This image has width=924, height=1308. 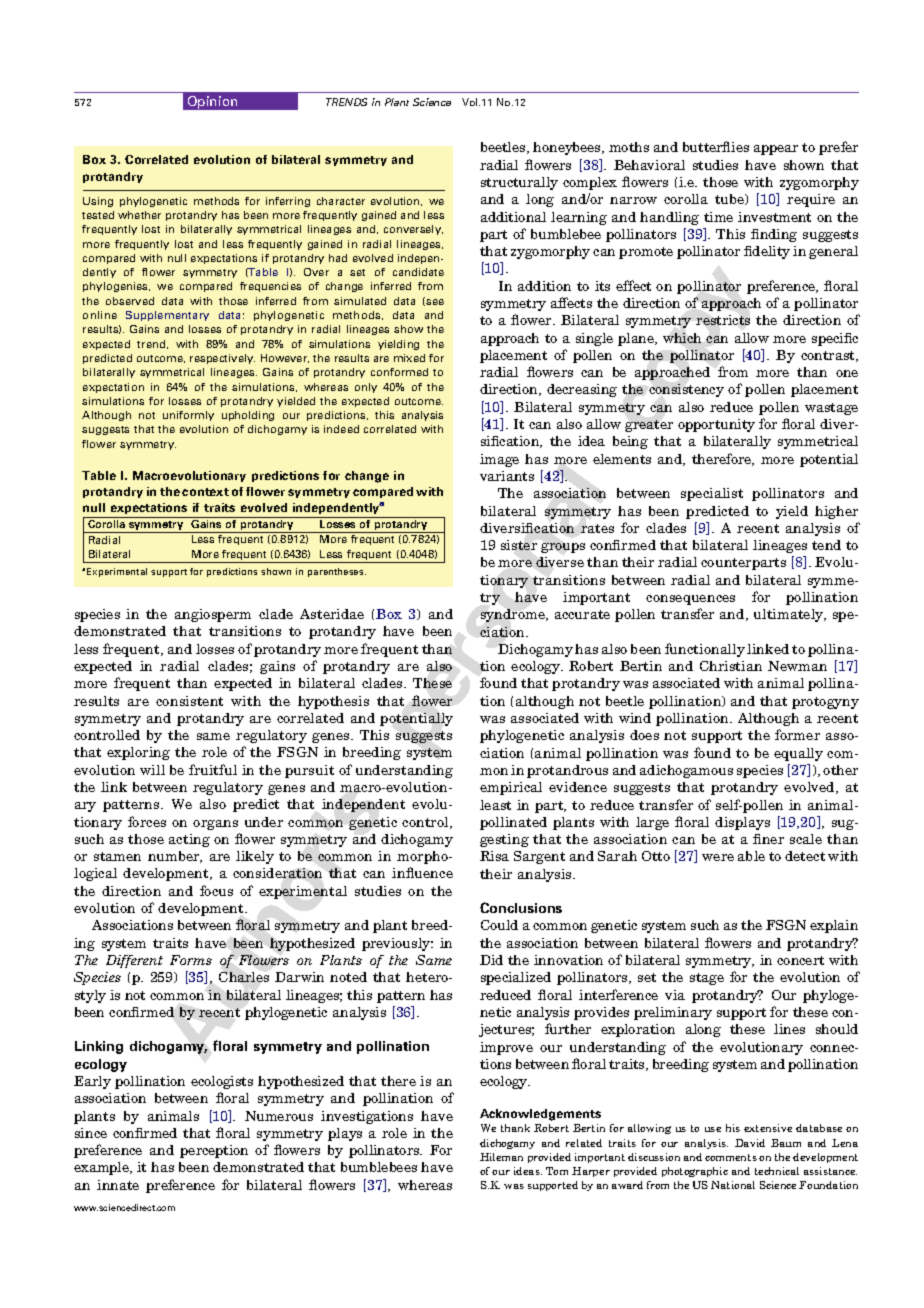 I want to click on syndrome, so click(x=514, y=615).
